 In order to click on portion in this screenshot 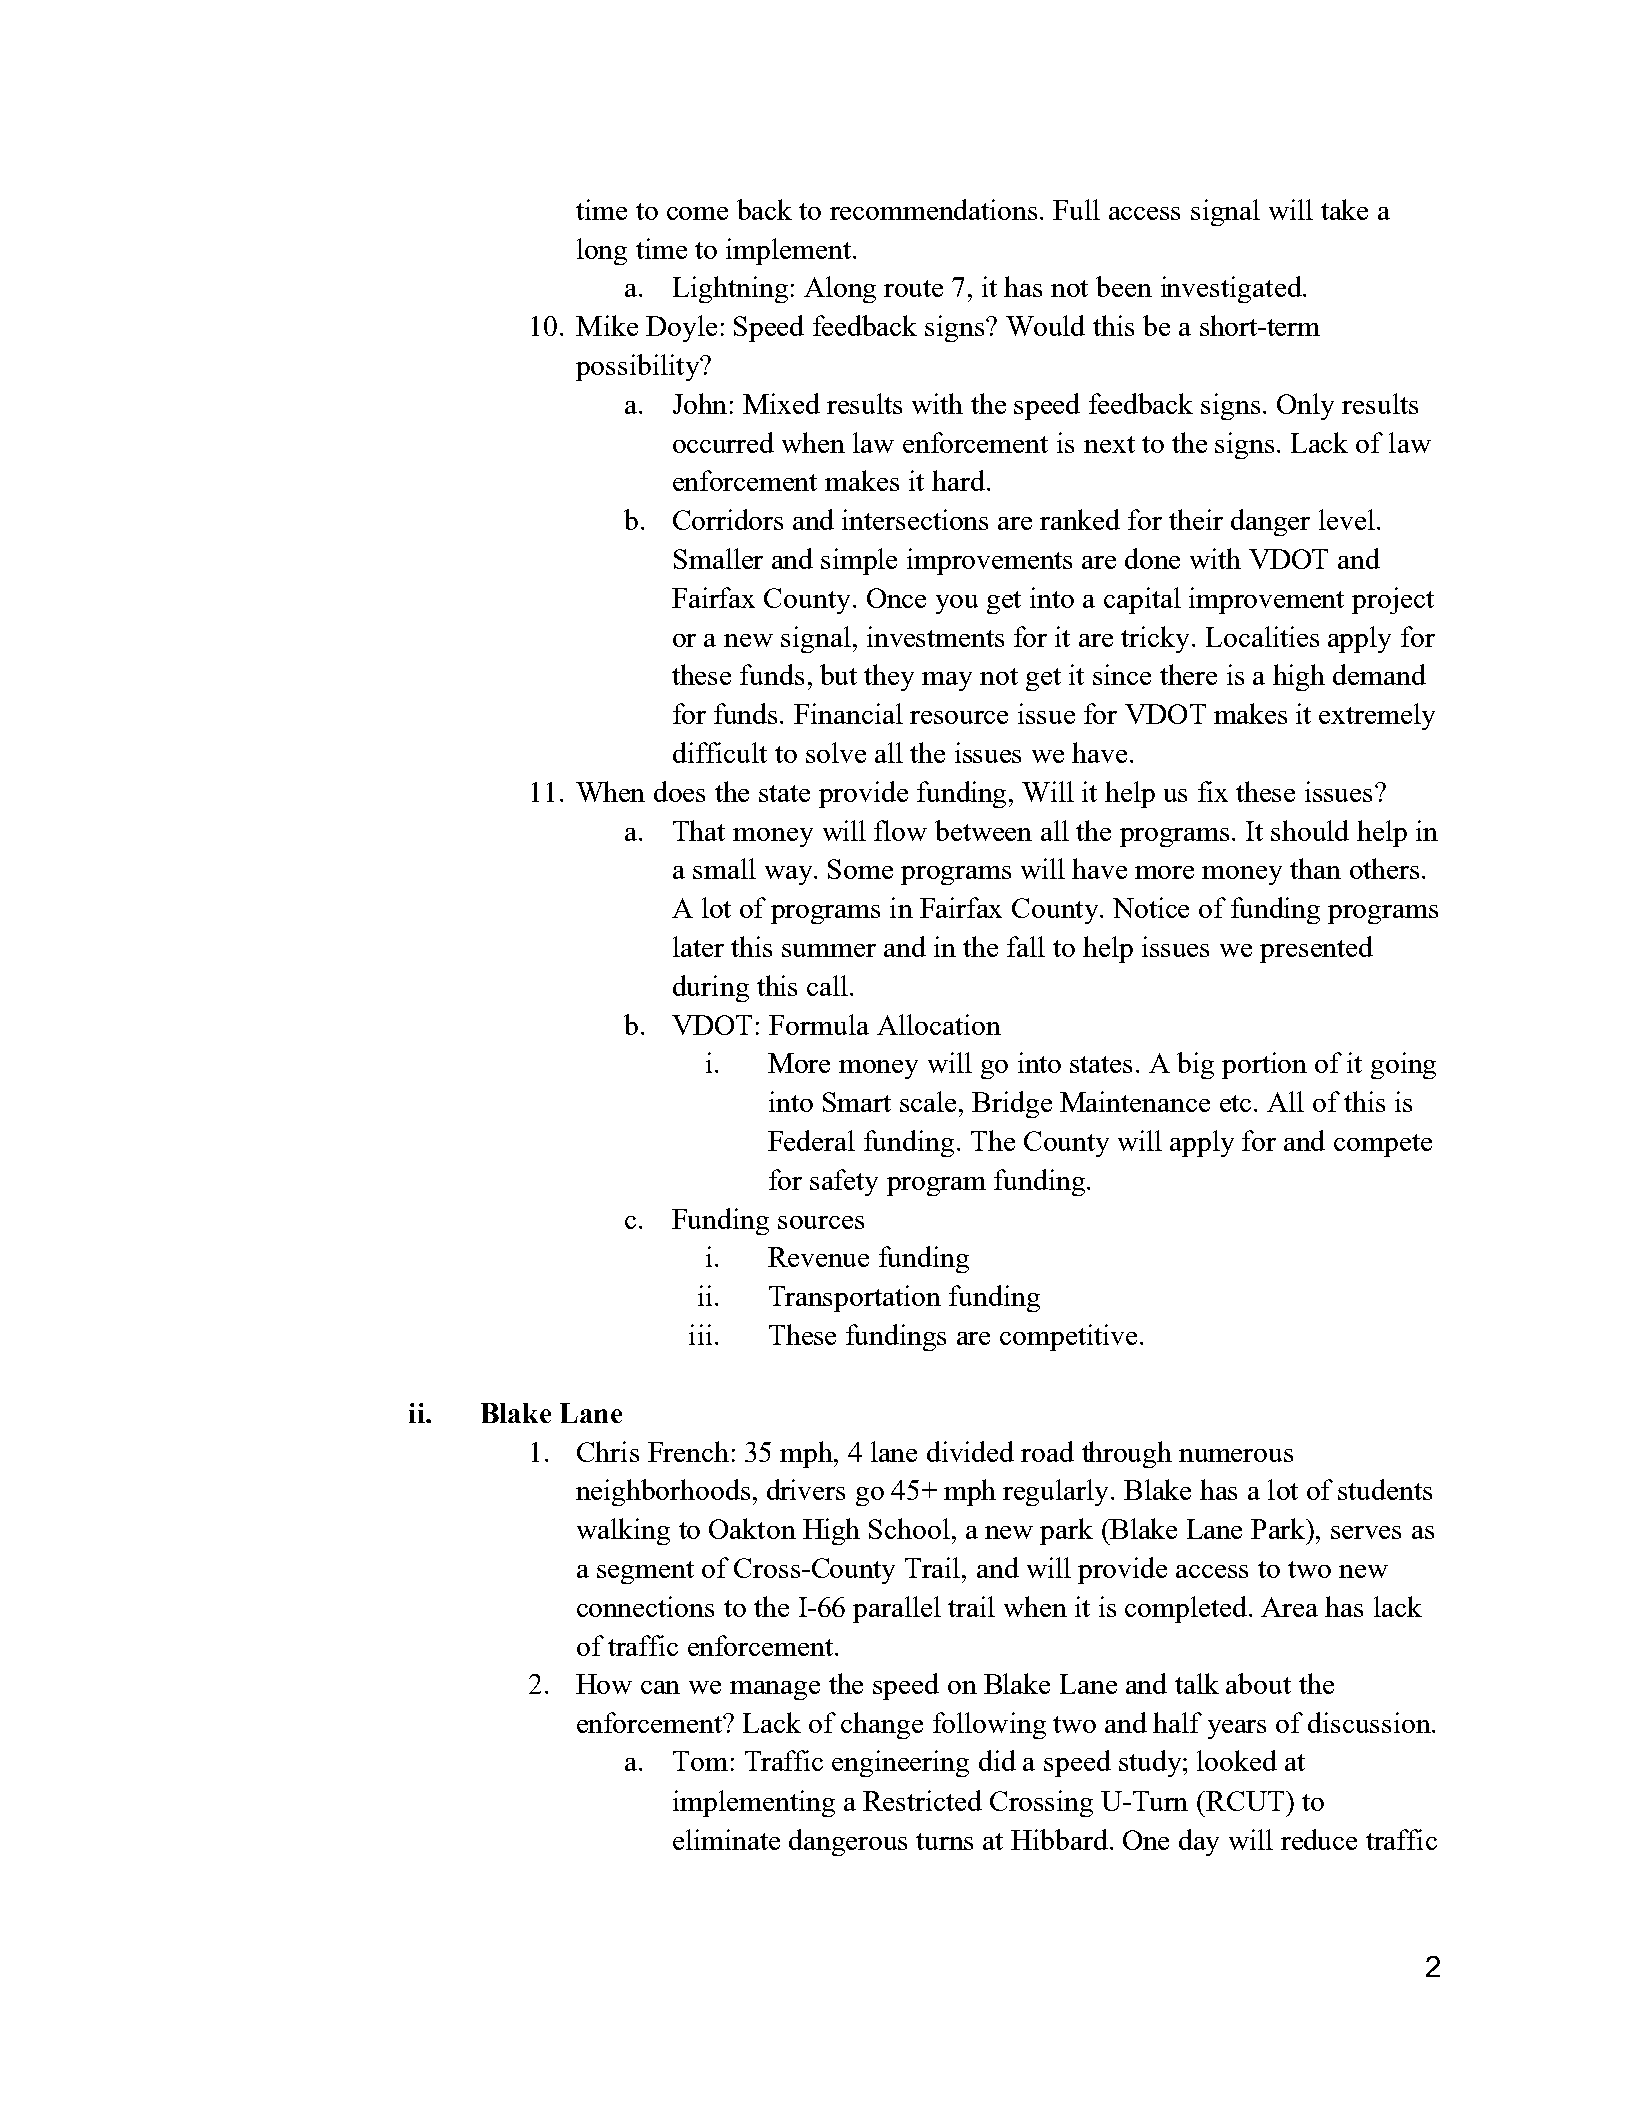, I will do `click(1264, 1065)`.
